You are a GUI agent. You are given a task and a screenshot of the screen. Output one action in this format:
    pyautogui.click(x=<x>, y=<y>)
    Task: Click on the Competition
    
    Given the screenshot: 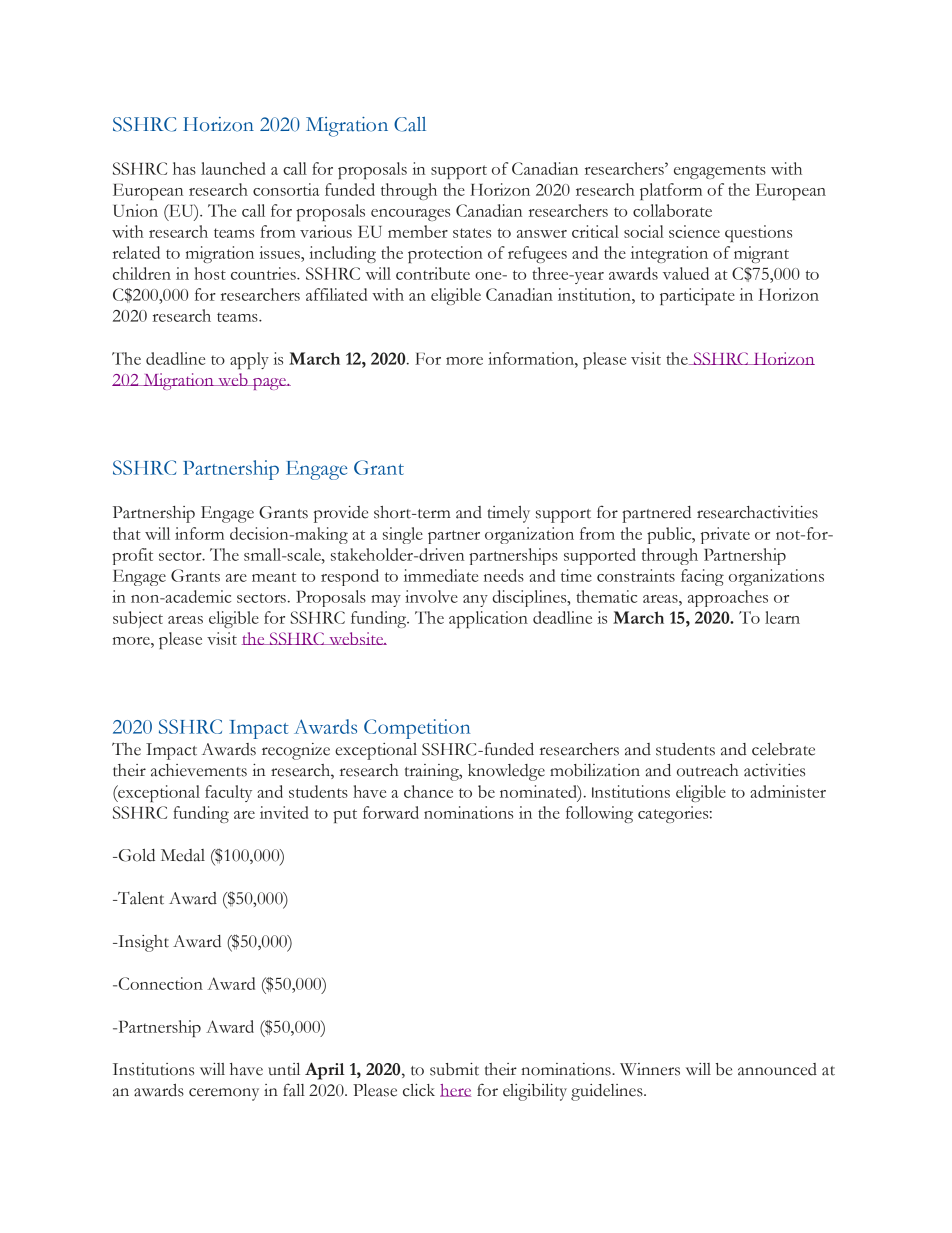 What is the action you would take?
    pyautogui.click(x=417, y=729)
